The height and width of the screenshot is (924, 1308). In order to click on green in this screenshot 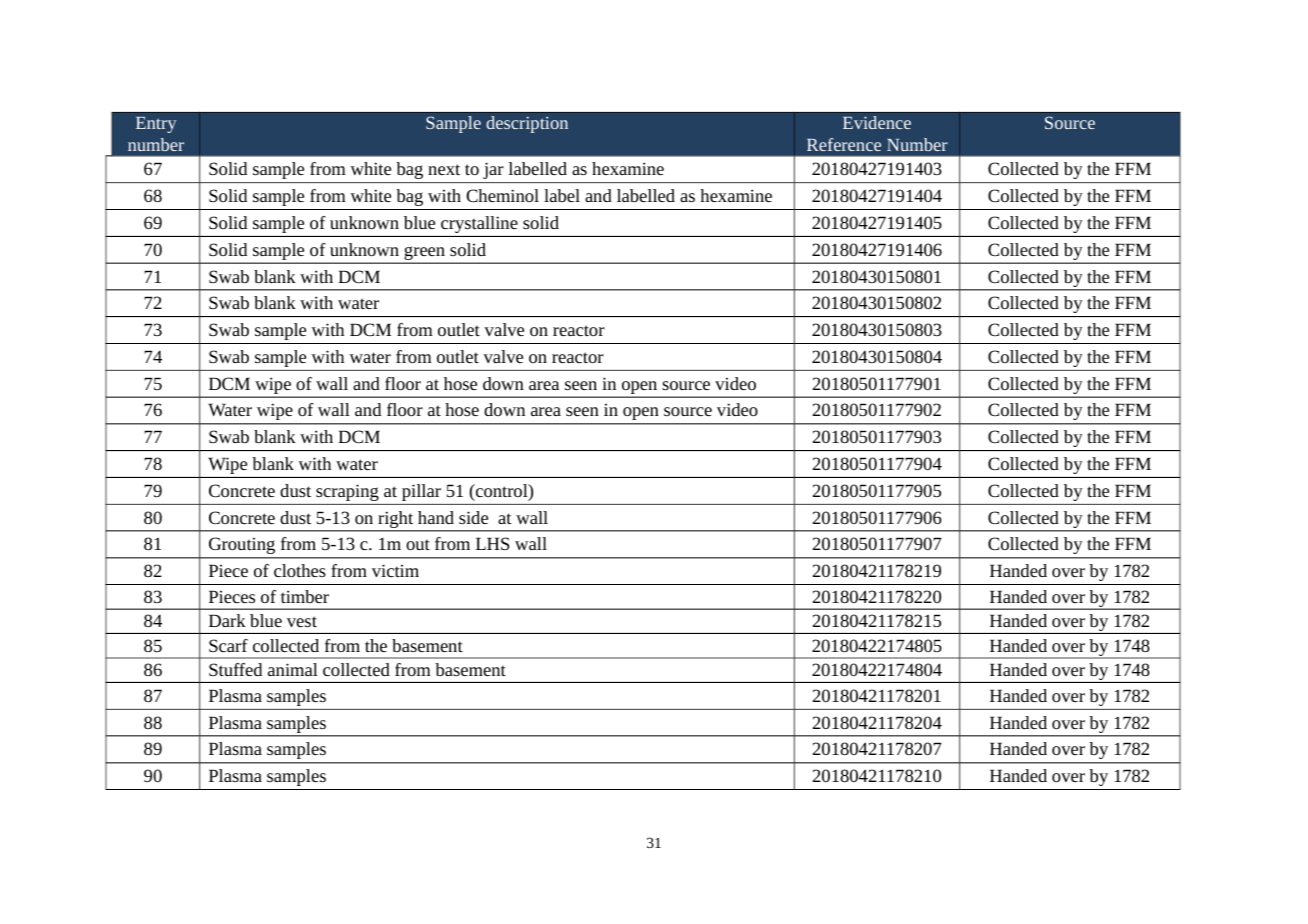, I will do `click(424, 254)`.
